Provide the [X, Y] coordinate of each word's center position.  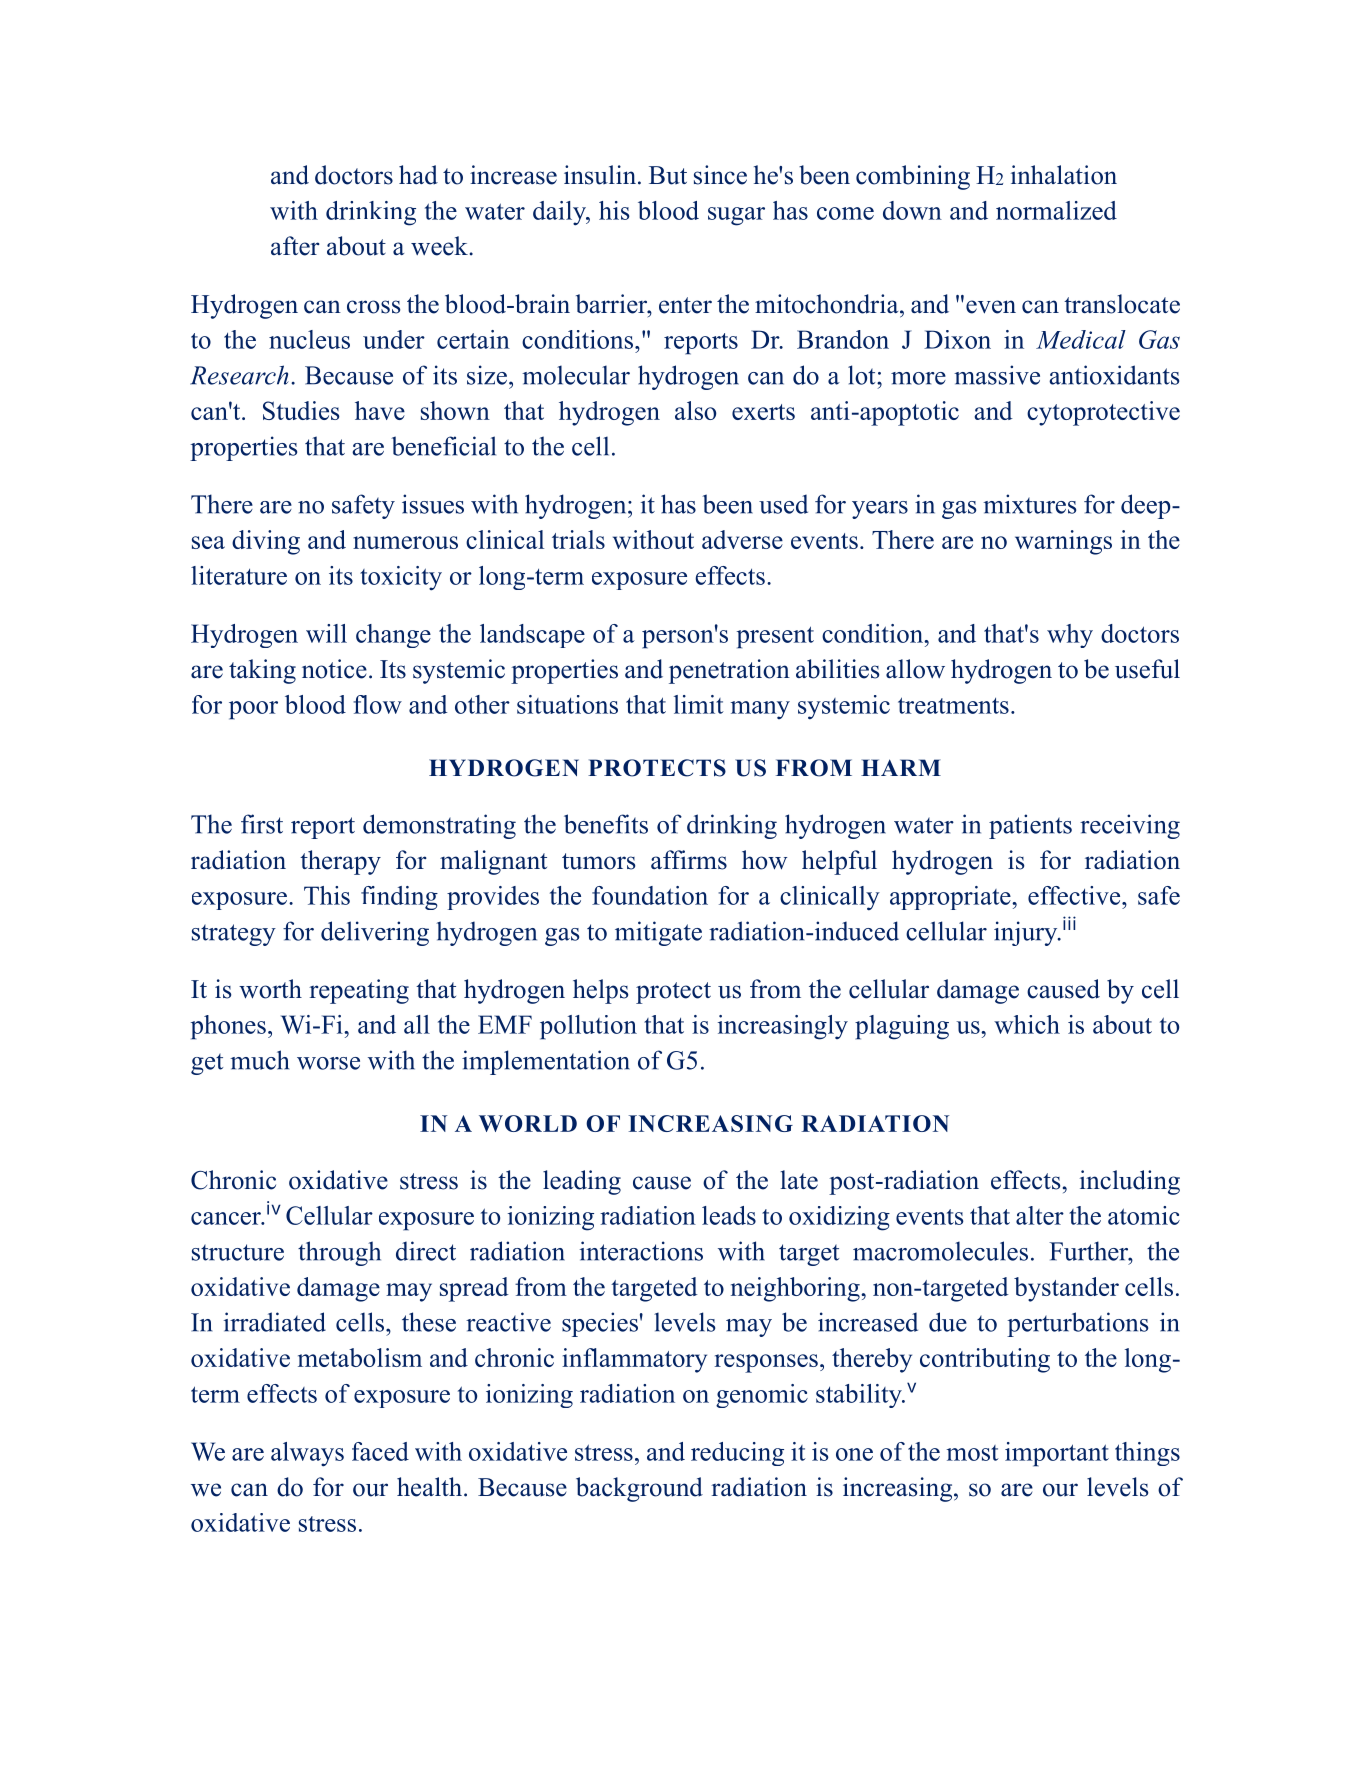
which [1027, 1024]
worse [328, 1063]
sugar [736, 216]
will [326, 633]
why [1070, 636]
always [307, 1454]
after [295, 246]
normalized [1056, 210]
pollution [588, 1027]
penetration [729, 671]
